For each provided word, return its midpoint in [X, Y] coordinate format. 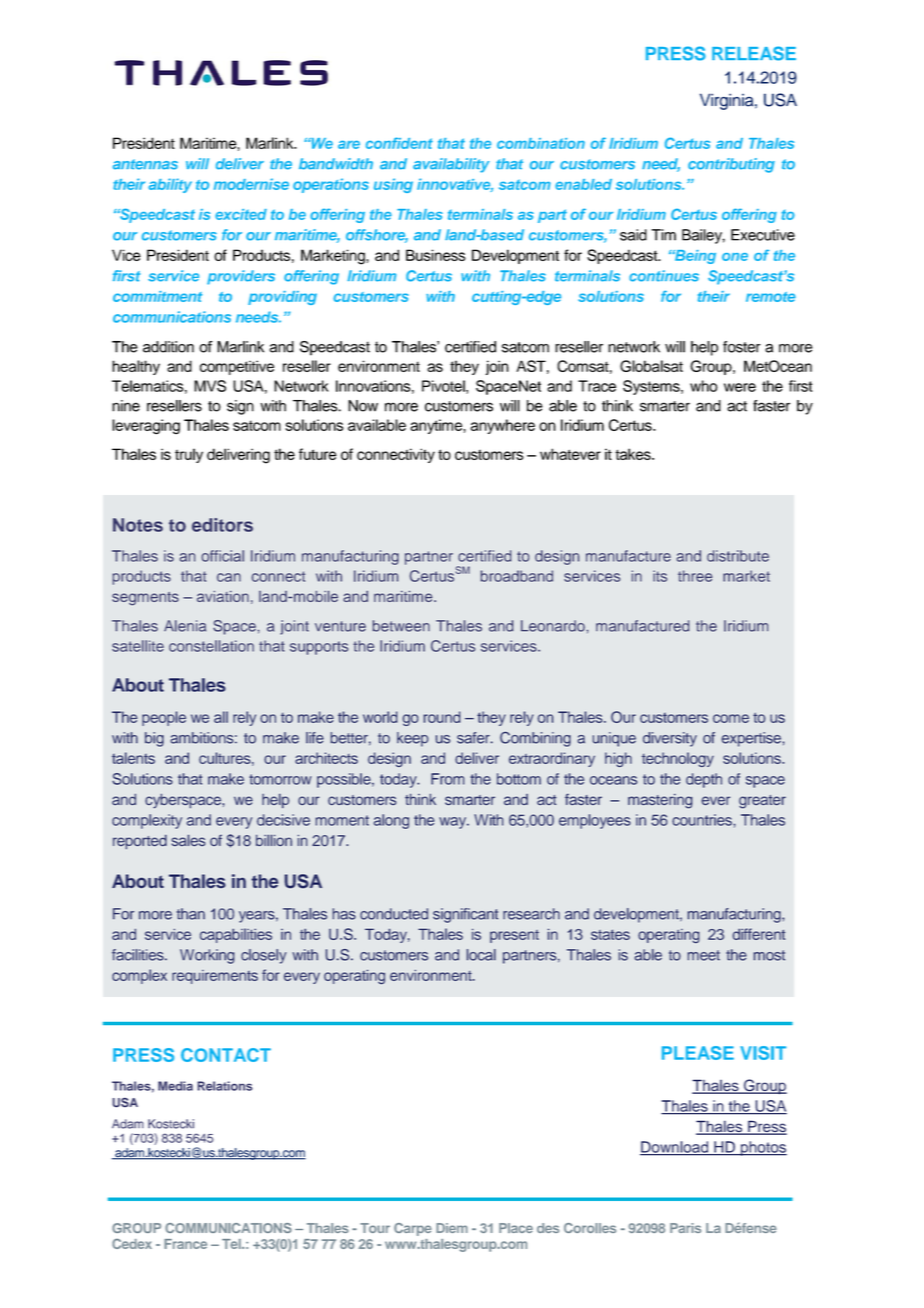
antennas [145, 164]
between [401, 626]
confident [399, 143]
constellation [211, 646]
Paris [685, 1228]
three [695, 576]
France [185, 1244]
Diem [452, 1228]
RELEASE [754, 53]
